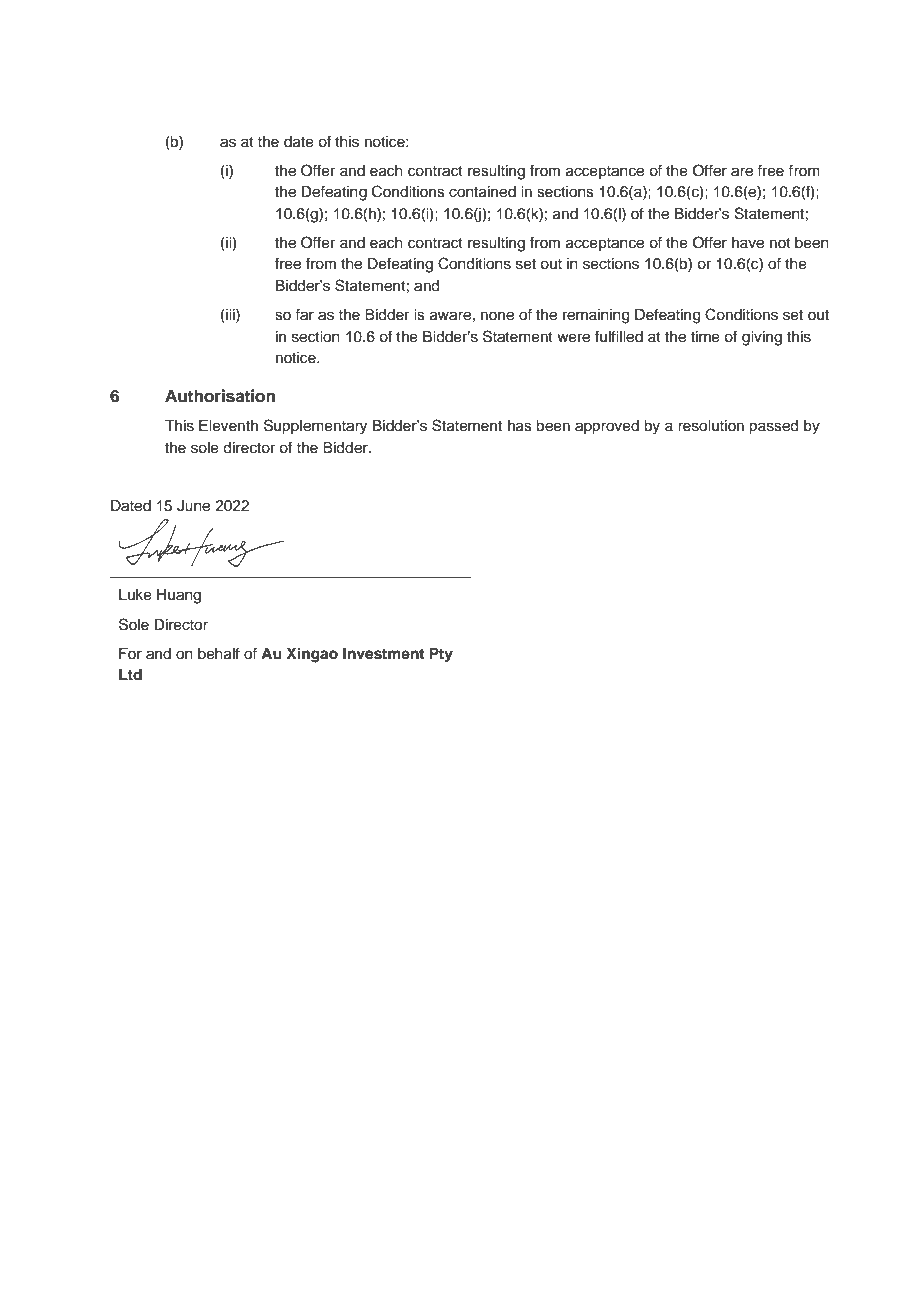  What do you see at coordinates (228, 426) in the page?
I see `Eleventh` at bounding box center [228, 426].
